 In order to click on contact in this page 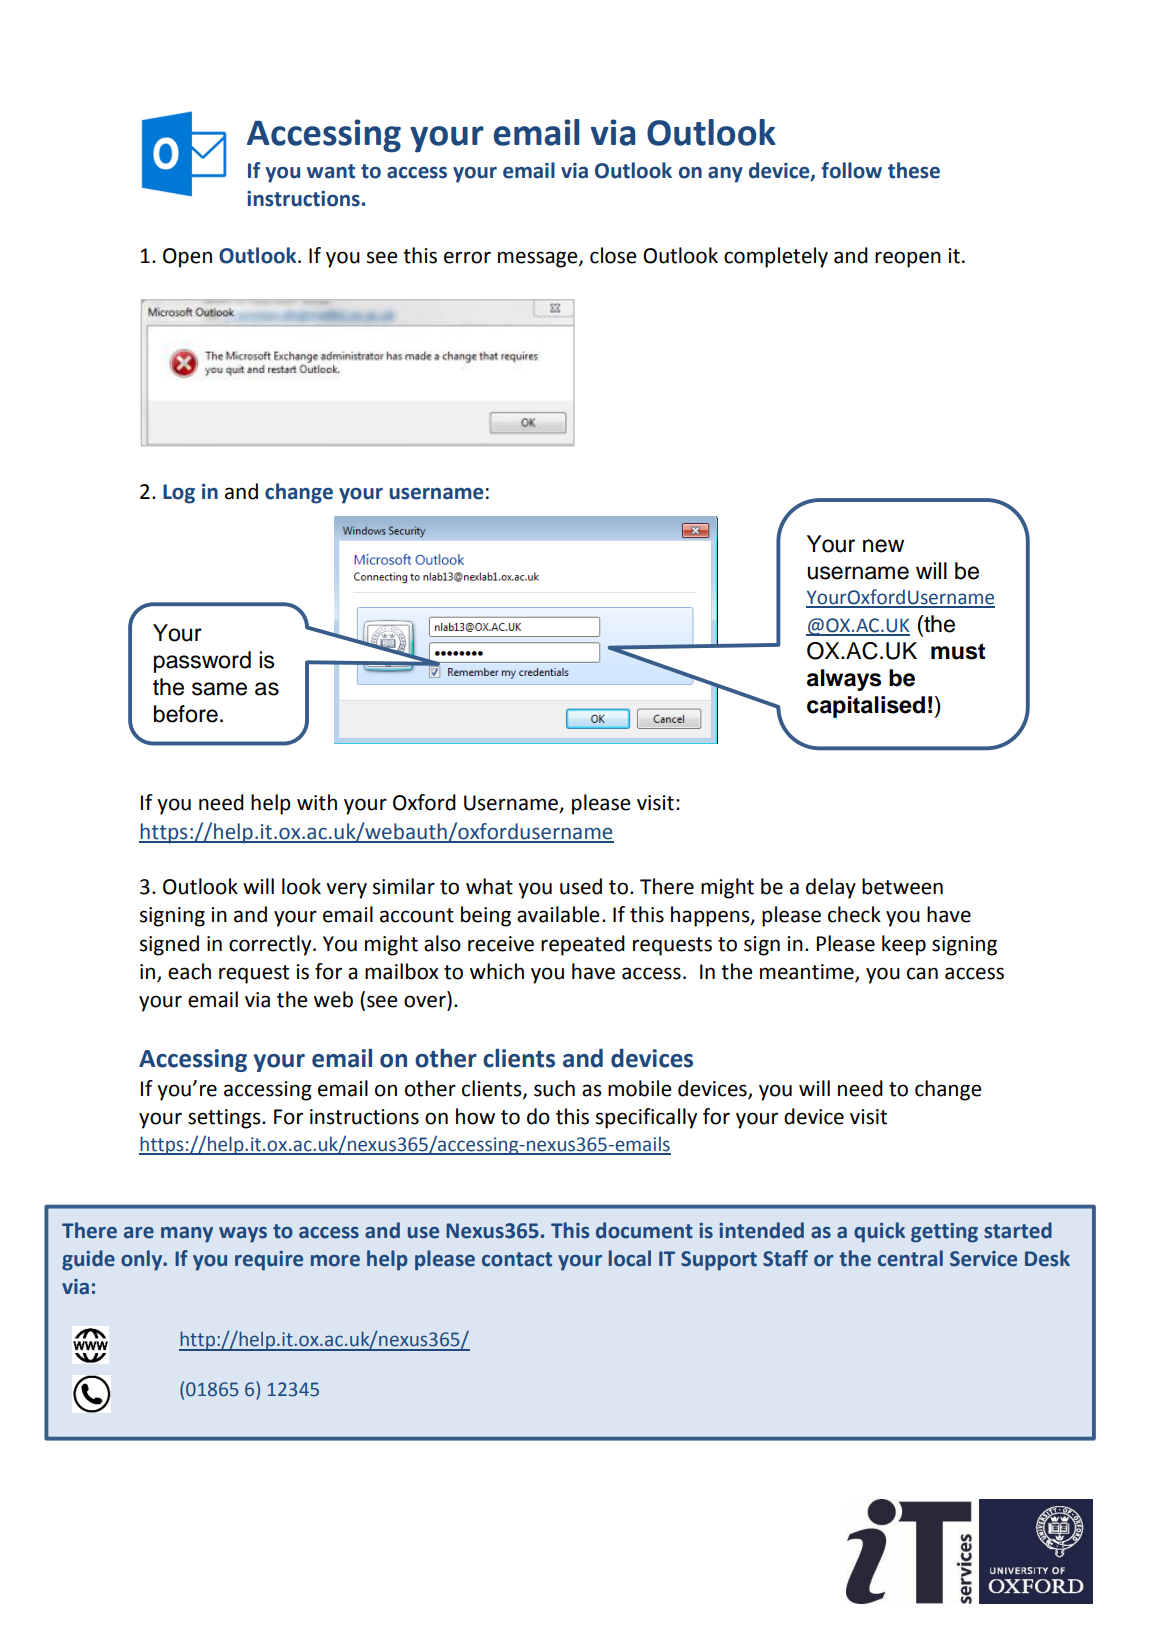, I will do `click(517, 1259)`.
